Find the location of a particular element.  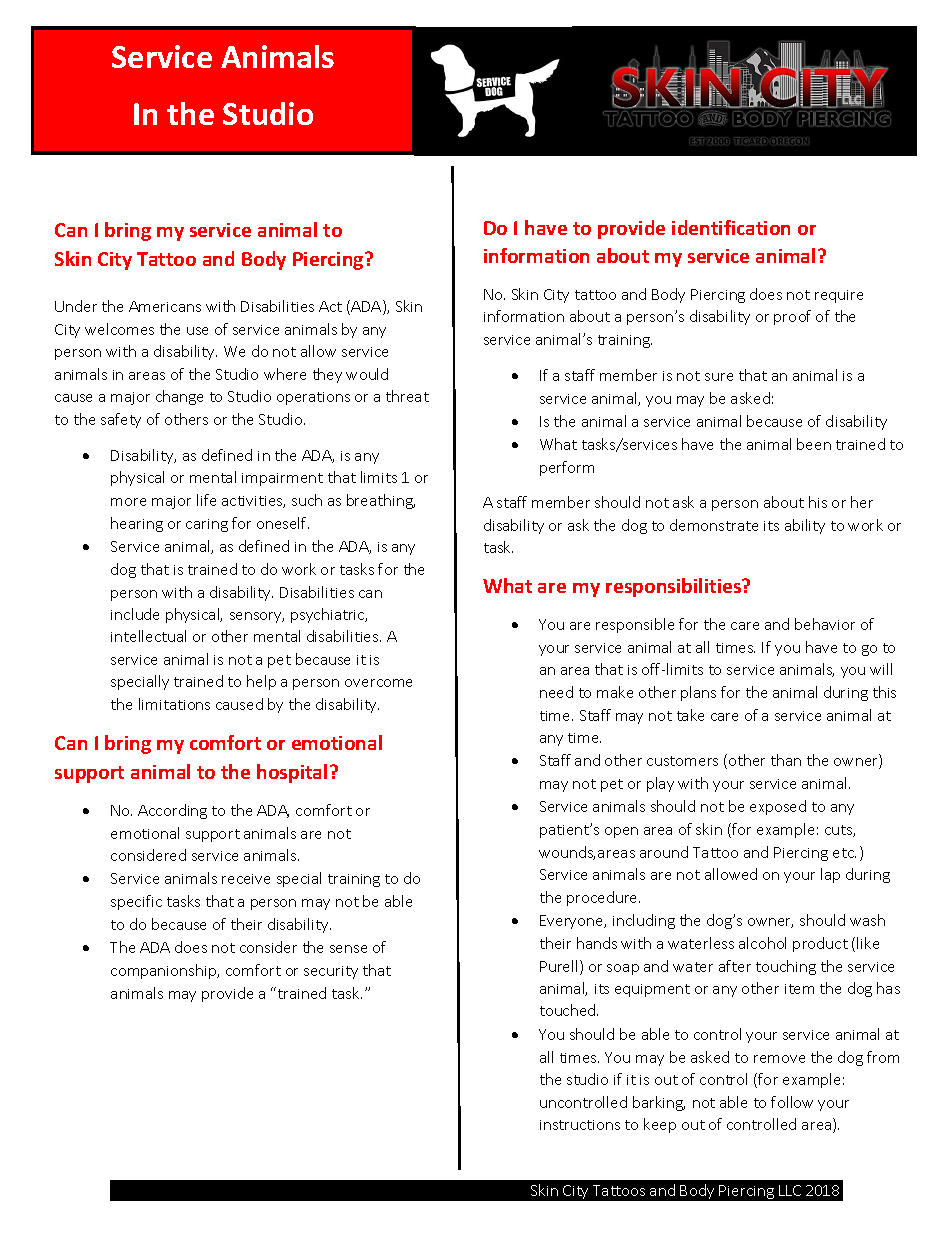

would is located at coordinates (367, 374).
